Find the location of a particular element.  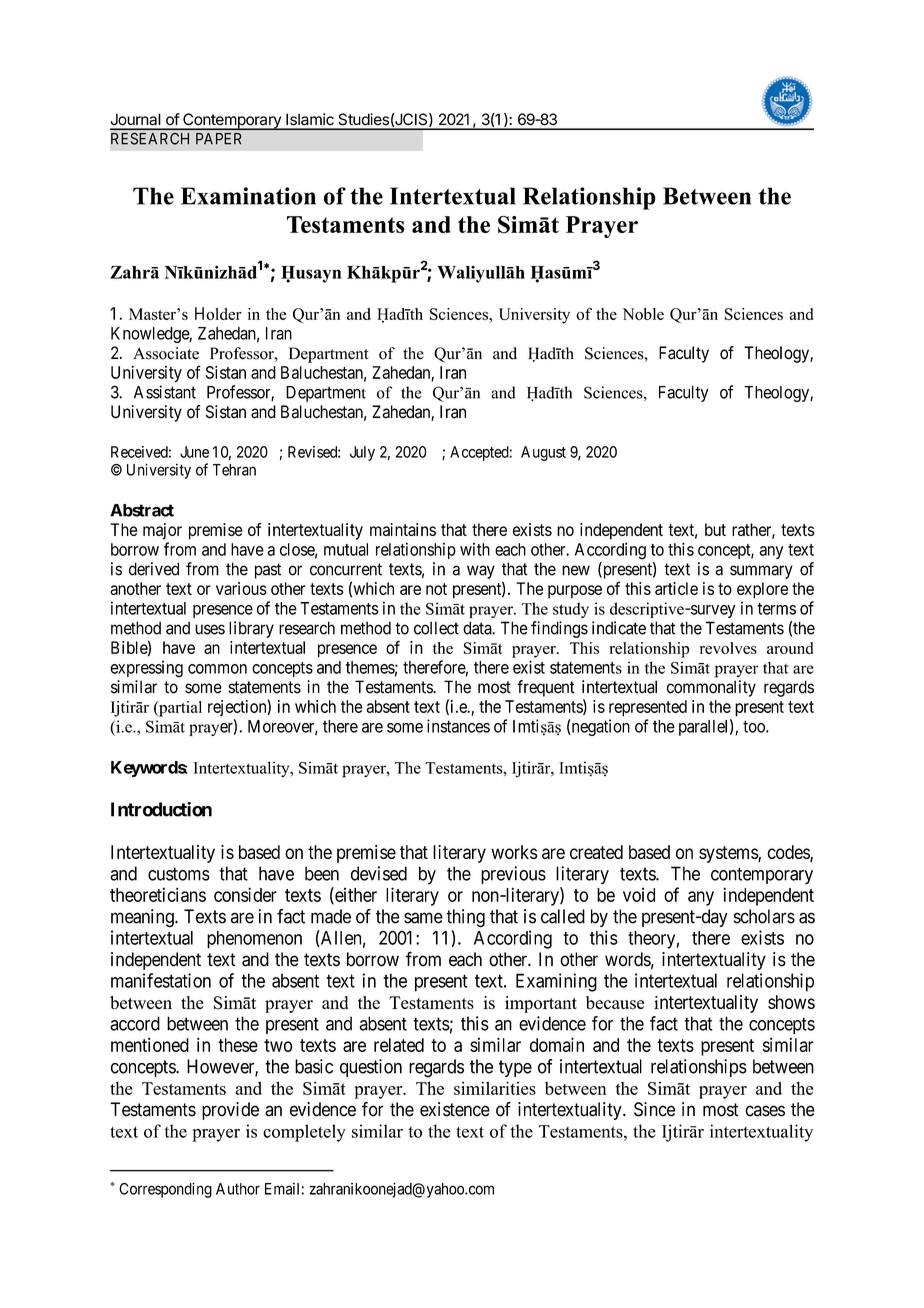

cases is located at coordinates (765, 1111).
